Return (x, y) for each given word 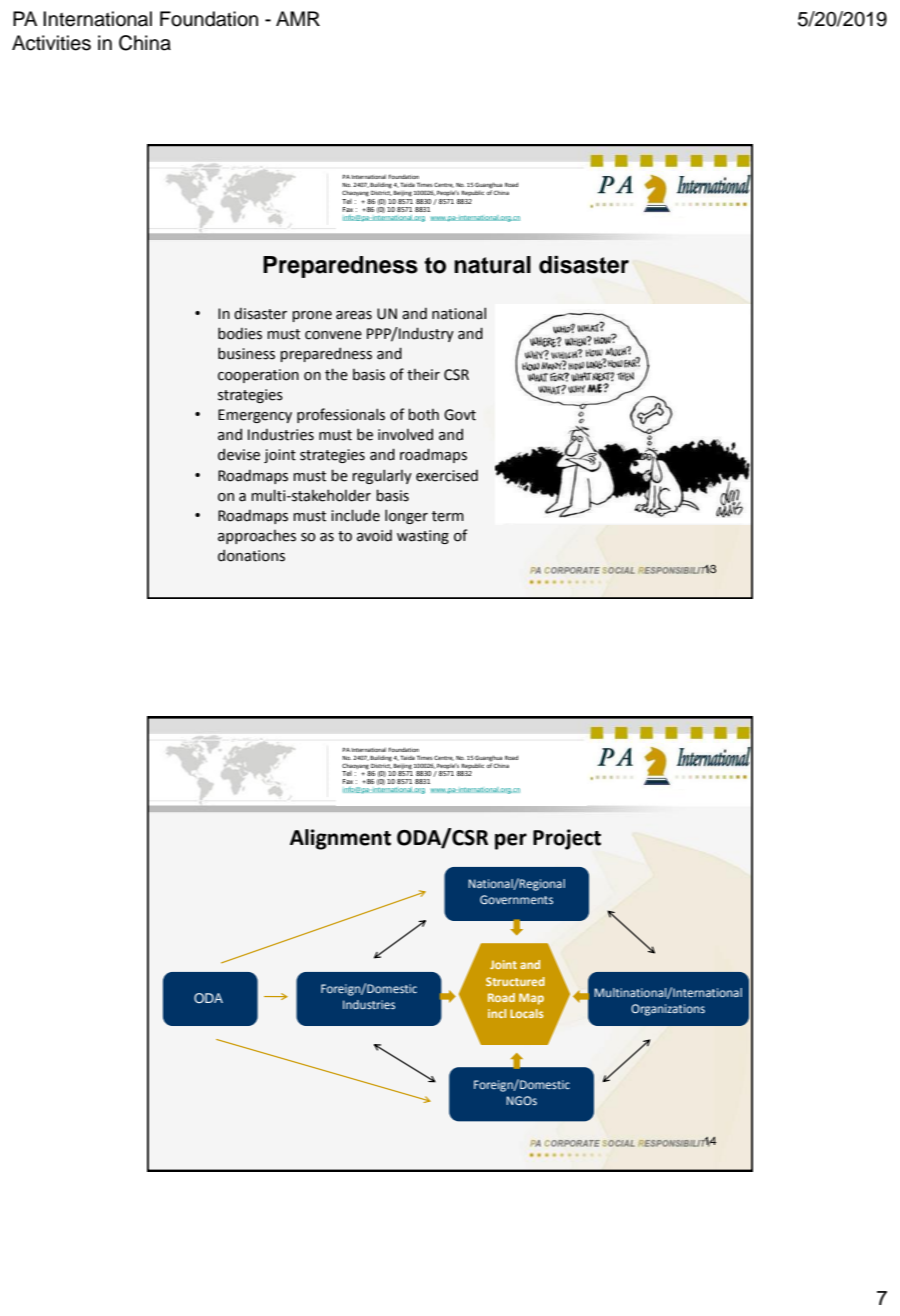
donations (251, 555)
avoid (374, 535)
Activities (51, 43)
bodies (240, 333)
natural (492, 265)
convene (333, 335)
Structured (515, 981)
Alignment (340, 839)
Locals (526, 1013)
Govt (460, 415)
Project (567, 839)
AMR (298, 18)
